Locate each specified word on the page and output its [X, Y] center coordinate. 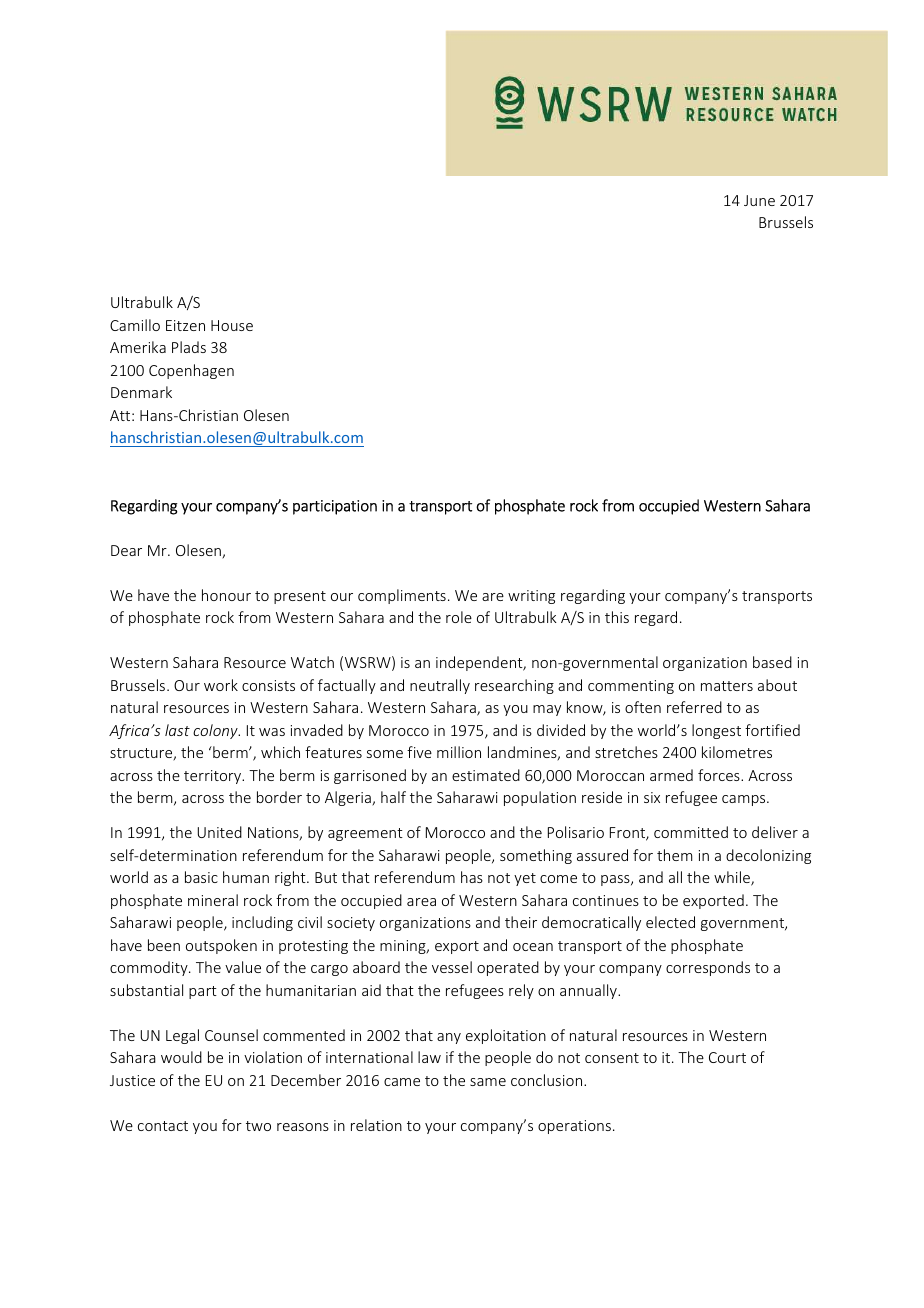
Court [727, 1057]
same [488, 1082]
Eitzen [185, 325]
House [232, 325]
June [759, 200]
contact [163, 1126]
